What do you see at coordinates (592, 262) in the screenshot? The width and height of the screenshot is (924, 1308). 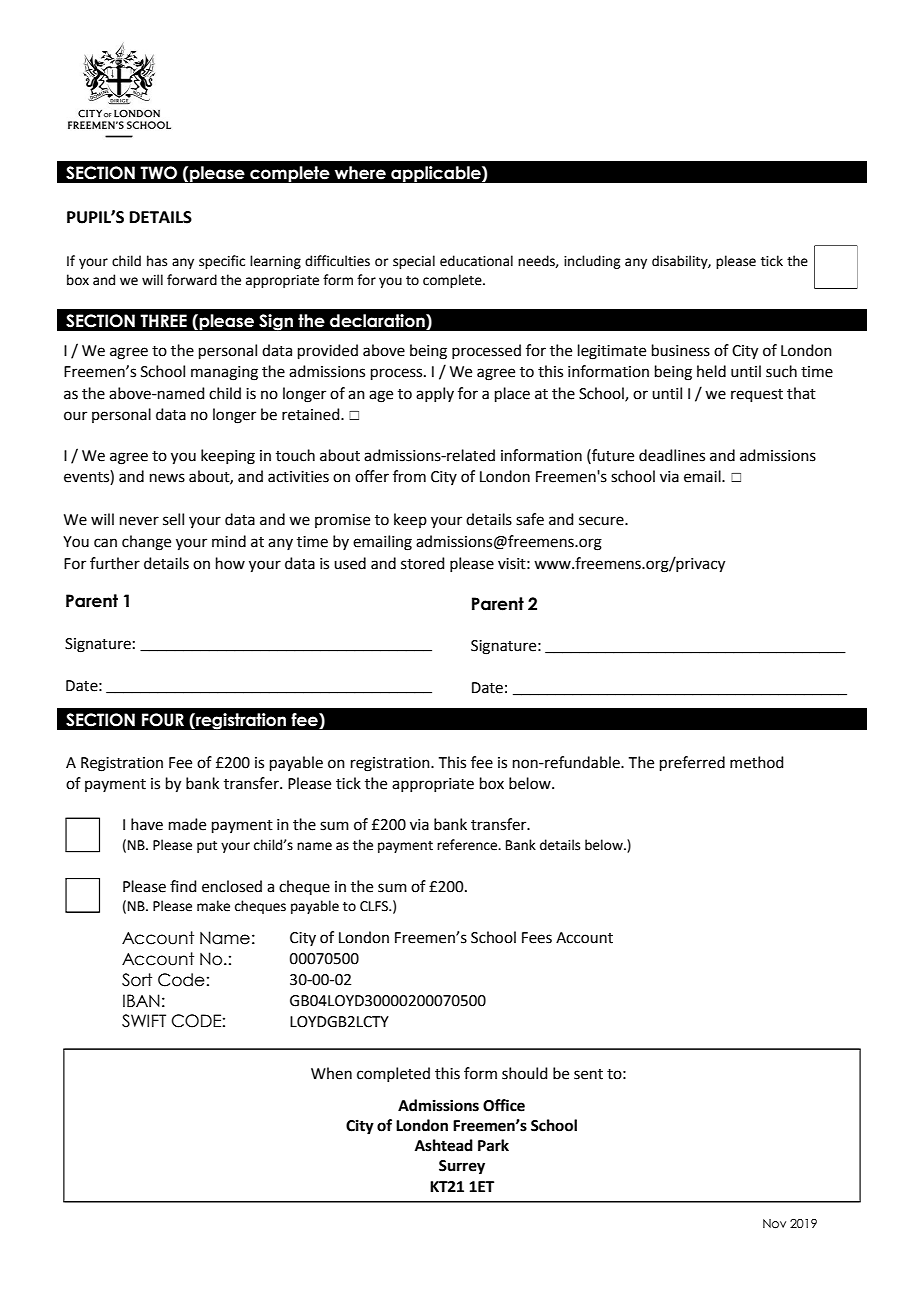 I see `including` at bounding box center [592, 262].
